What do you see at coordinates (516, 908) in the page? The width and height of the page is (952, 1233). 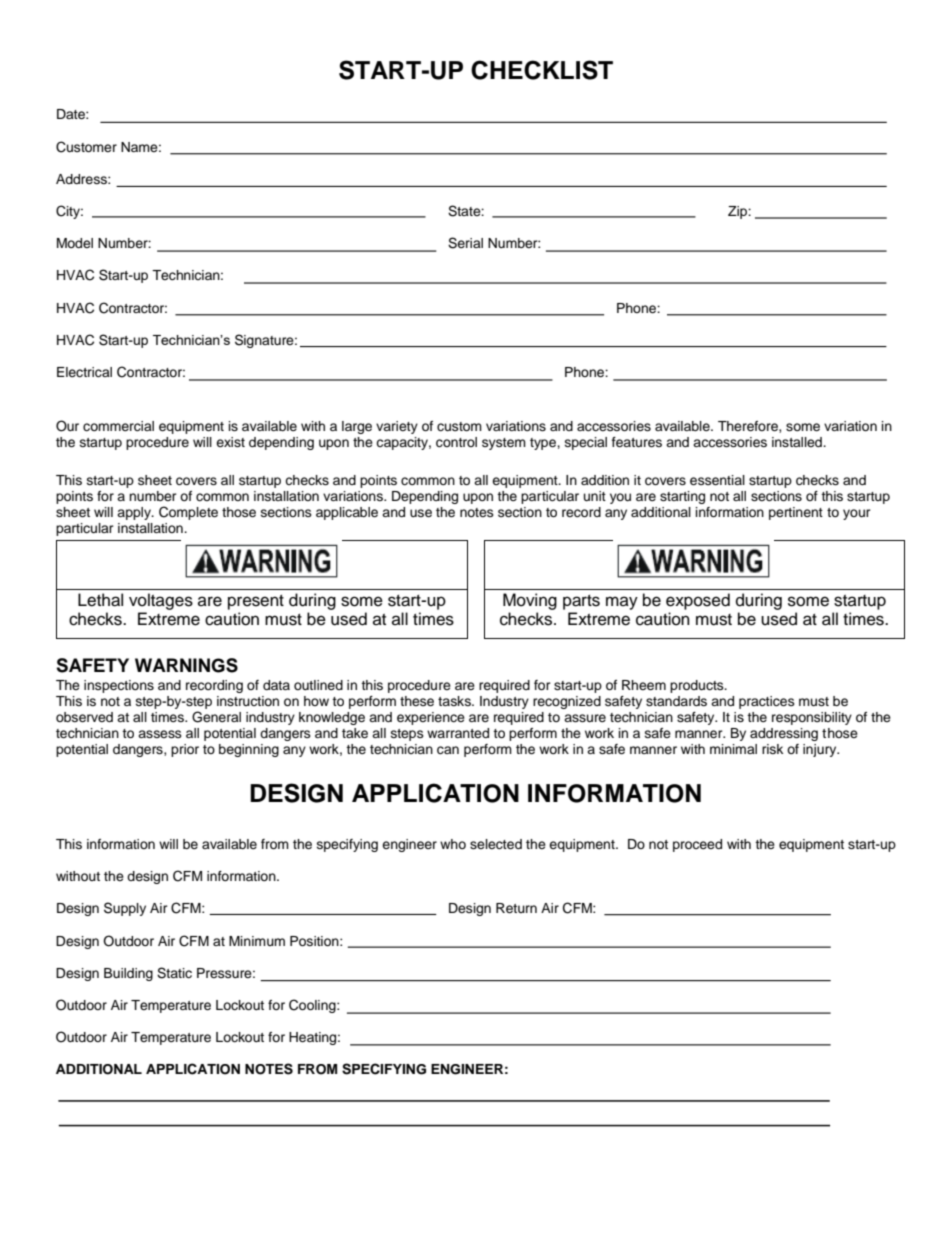 I see `Return` at bounding box center [516, 908].
